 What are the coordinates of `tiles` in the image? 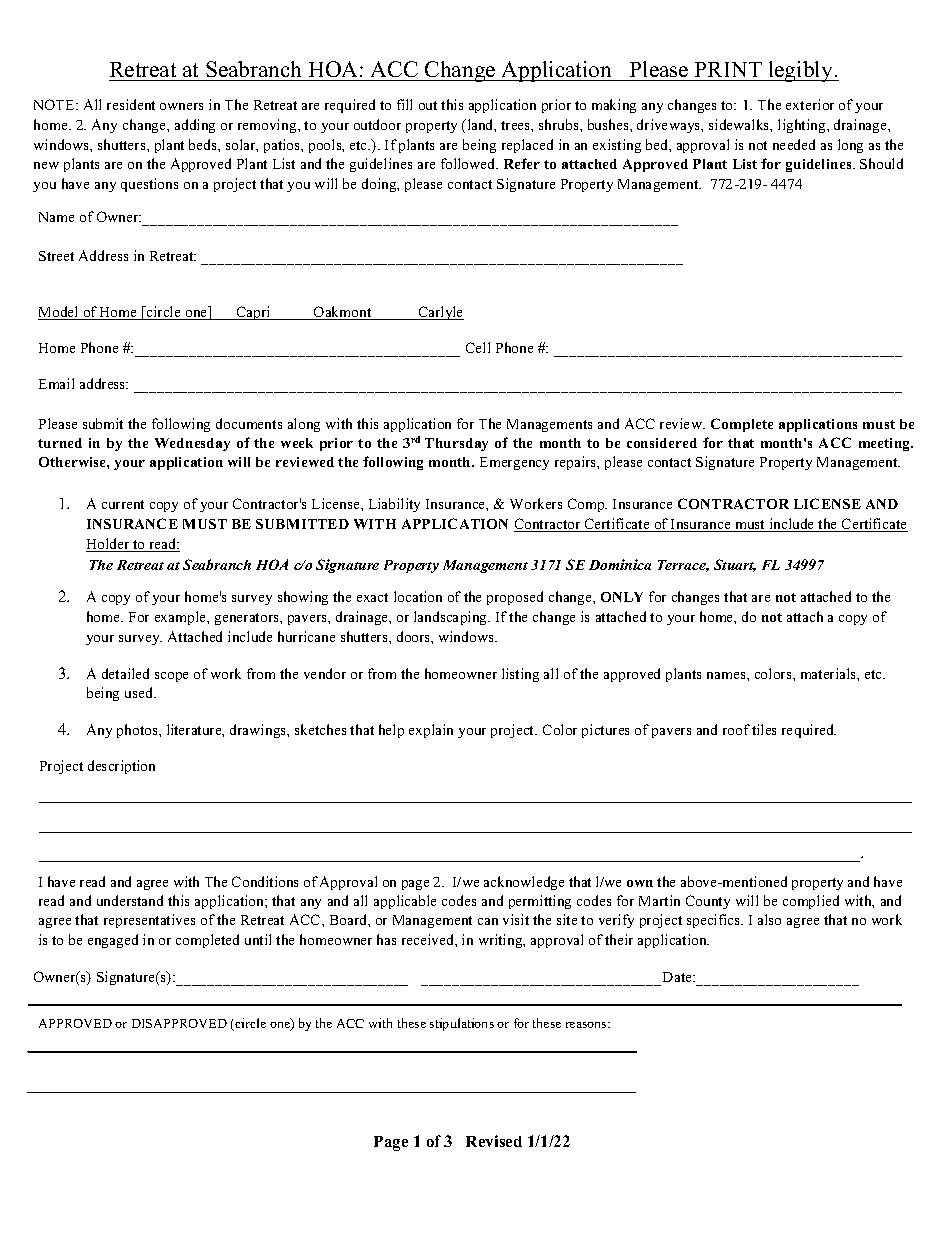 It's located at (764, 729).
